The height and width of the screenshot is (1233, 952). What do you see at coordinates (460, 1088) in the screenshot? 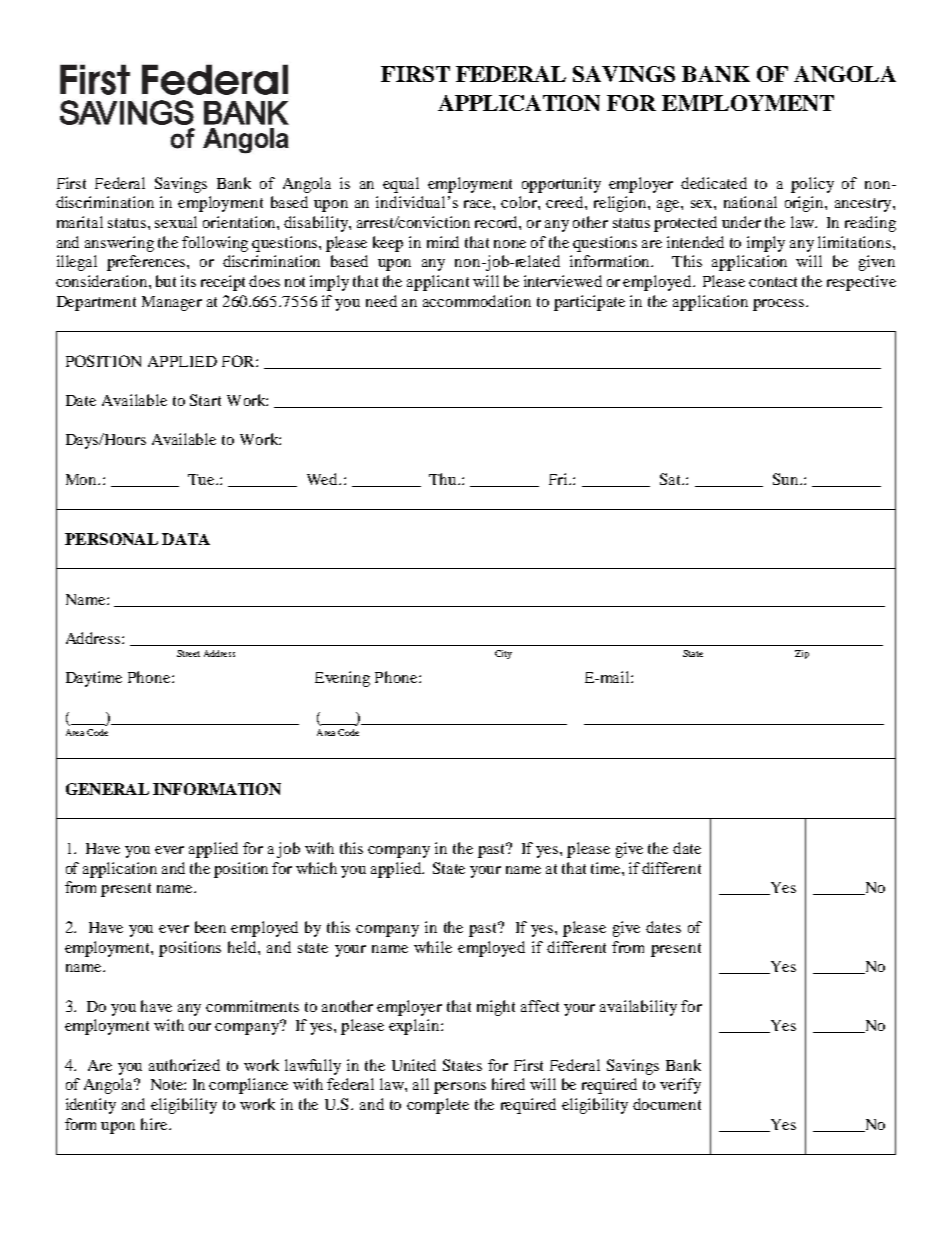
I see `persons` at bounding box center [460, 1088].
